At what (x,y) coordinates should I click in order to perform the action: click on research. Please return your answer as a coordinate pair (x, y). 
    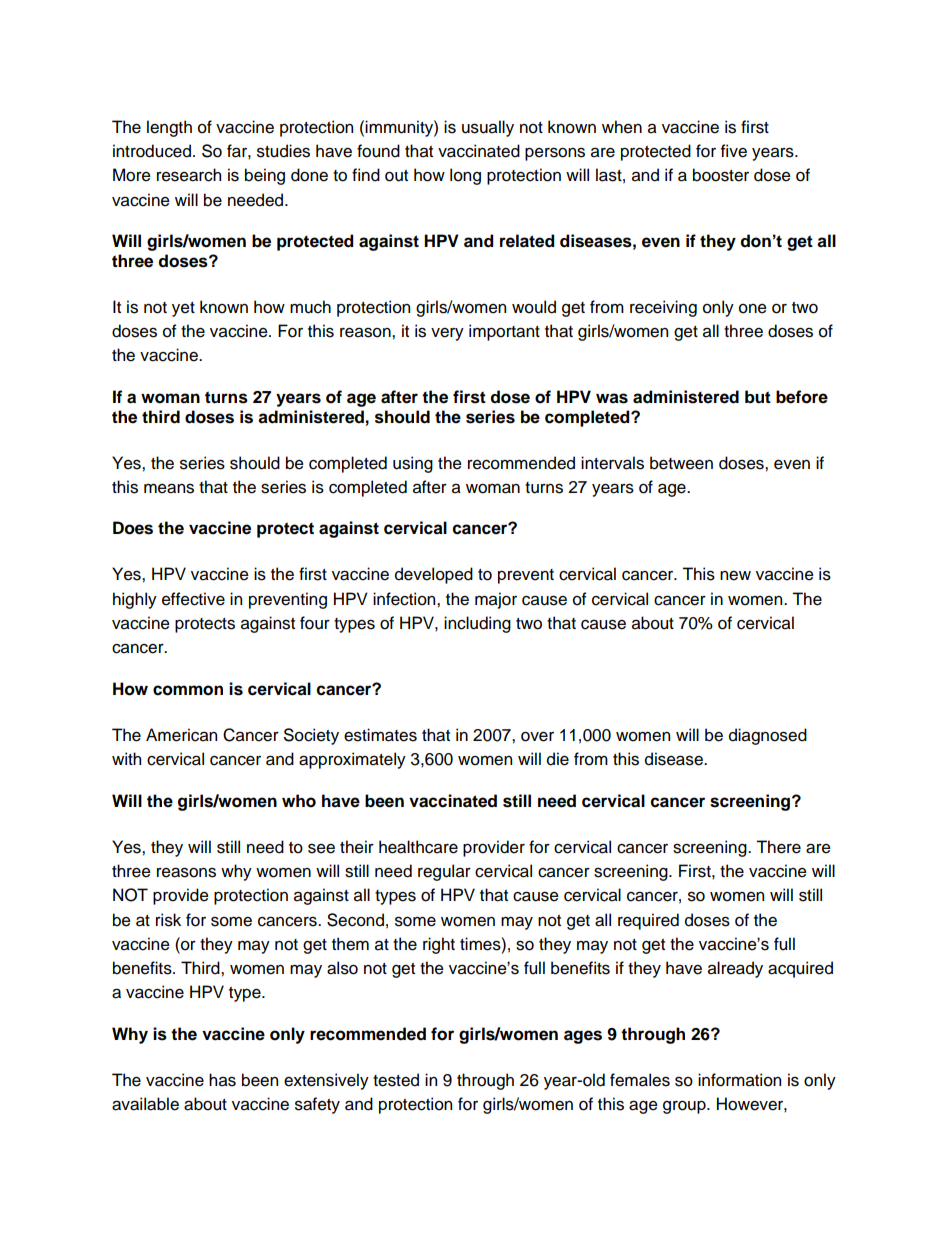
    Looking at the image, I should click on (189, 175).
